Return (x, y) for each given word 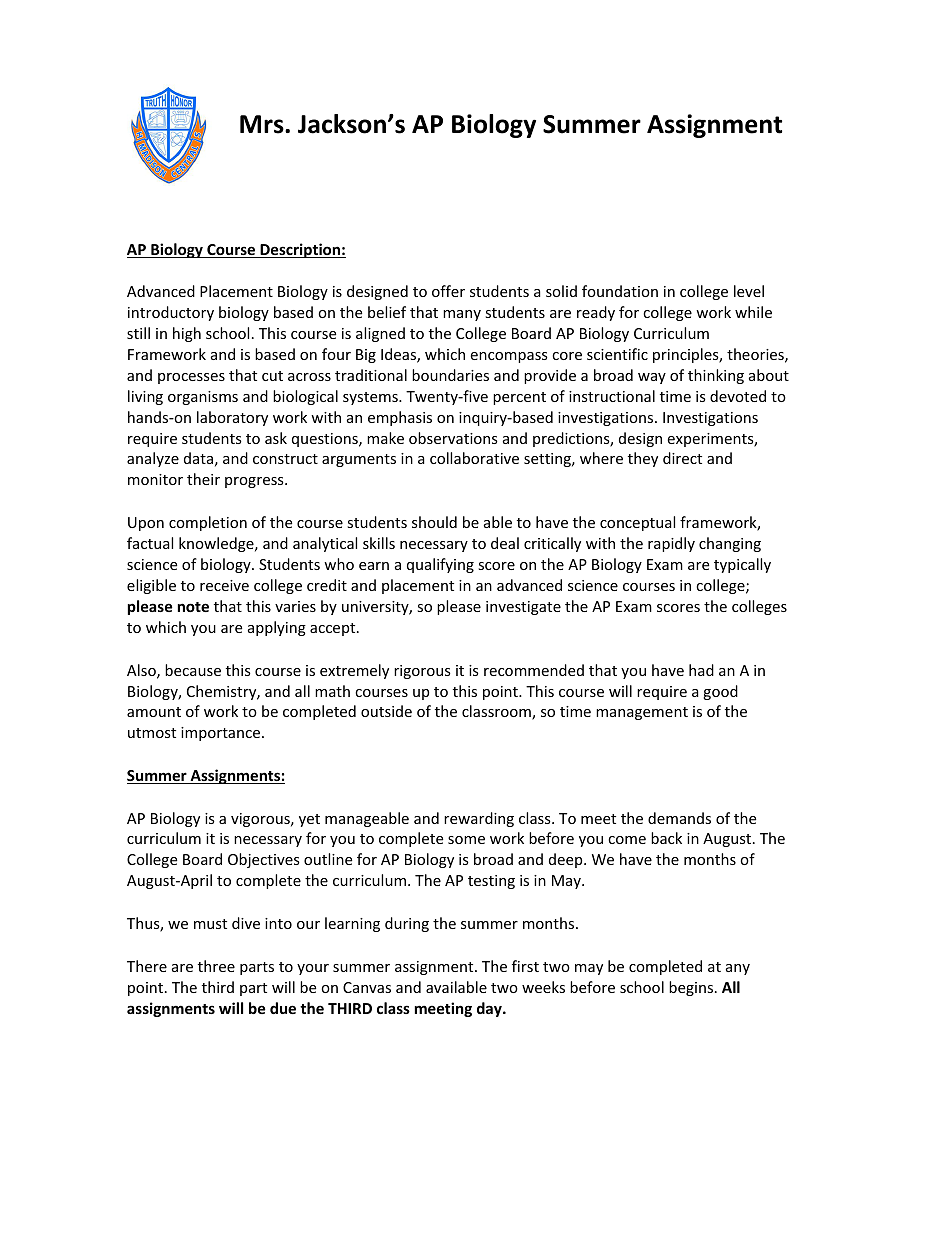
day (490, 1009)
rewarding (479, 819)
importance (222, 734)
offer (448, 291)
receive (224, 585)
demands (679, 818)
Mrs (263, 124)
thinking (716, 376)
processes (191, 378)
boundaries (450, 375)
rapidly (671, 544)
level (749, 291)
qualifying (440, 565)
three (216, 966)
